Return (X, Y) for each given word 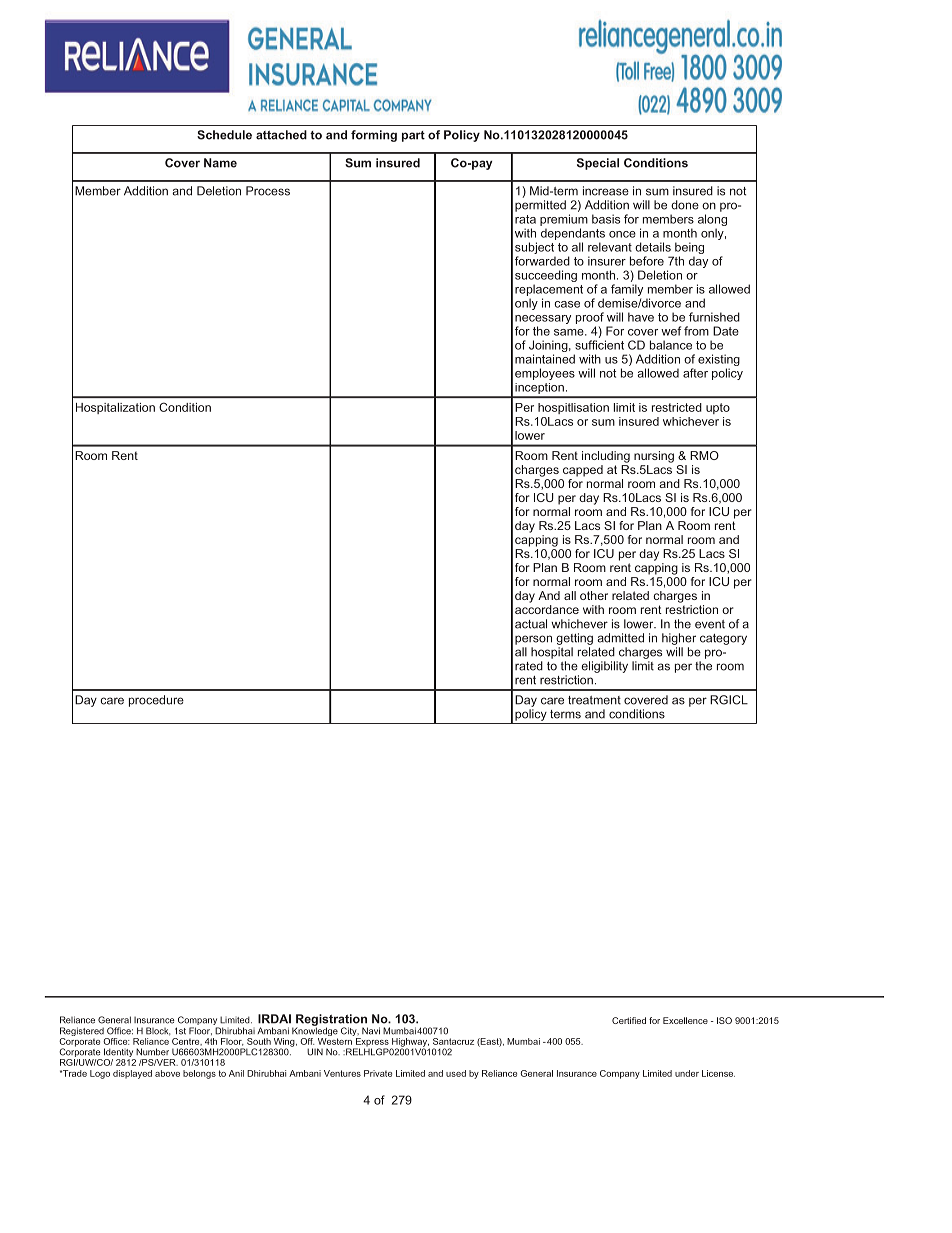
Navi (371, 1031)
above (167, 1073)
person (533, 640)
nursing (654, 457)
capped (583, 471)
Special (598, 164)
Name (220, 163)
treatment (594, 700)
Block (158, 1031)
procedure (156, 701)
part (413, 136)
